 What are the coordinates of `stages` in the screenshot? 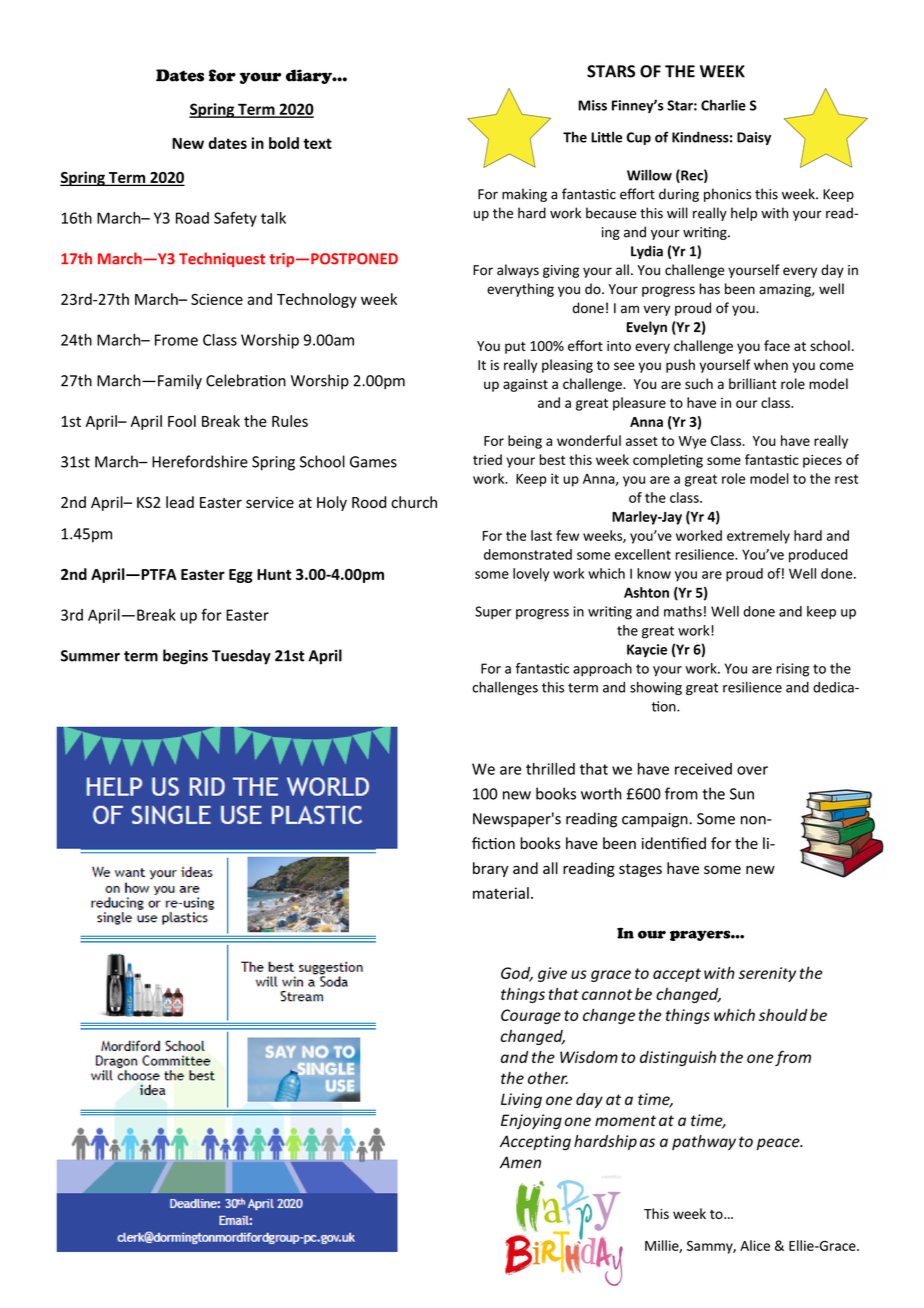 It's located at (640, 870).
